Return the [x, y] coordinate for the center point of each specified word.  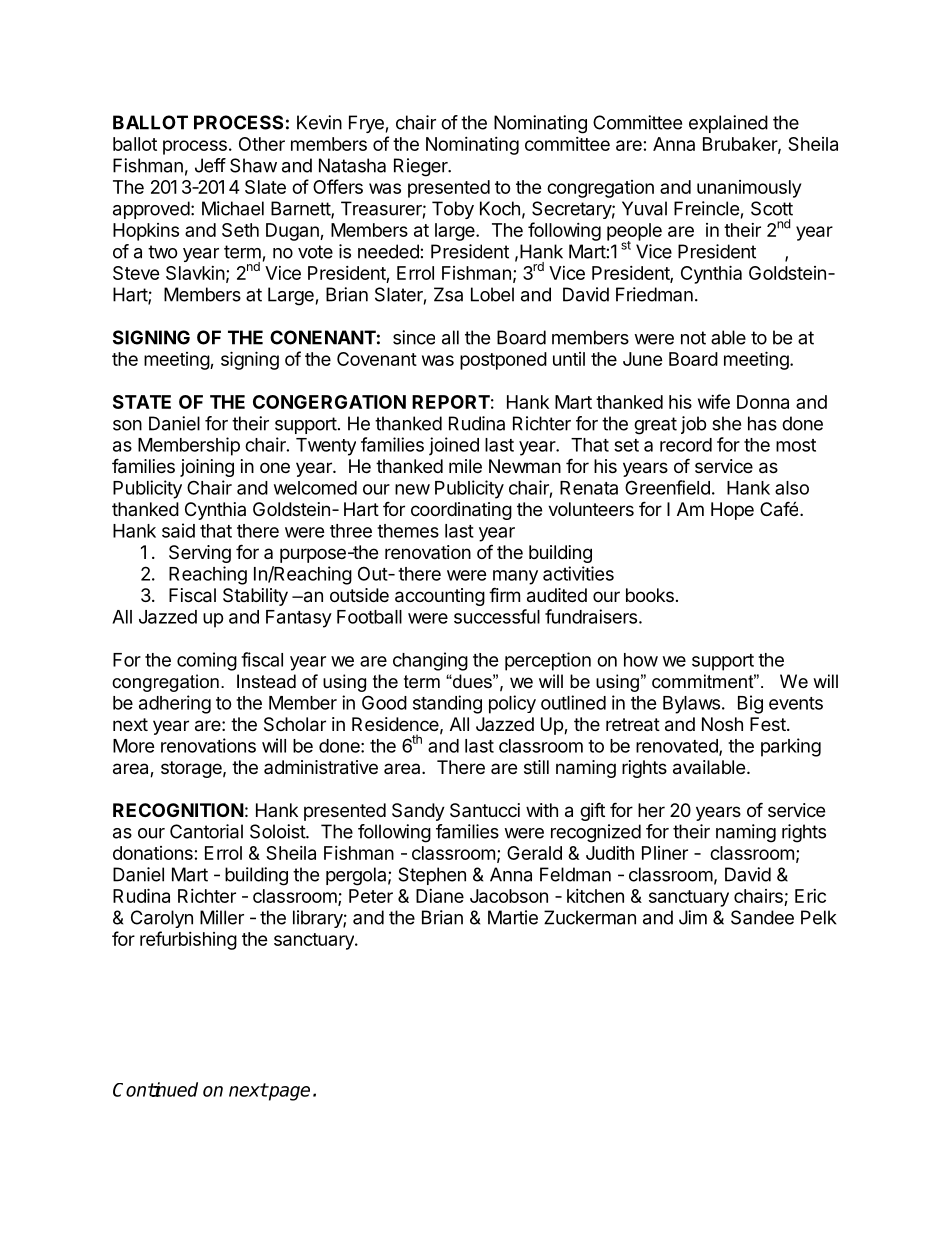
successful [497, 616]
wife [714, 401]
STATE [142, 402]
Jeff [210, 165]
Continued [155, 1089]
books [650, 595]
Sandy [418, 812]
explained [728, 124]
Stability [255, 597]
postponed [503, 361]
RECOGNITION [178, 810]
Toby [453, 210]
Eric [810, 896]
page [288, 1093]
